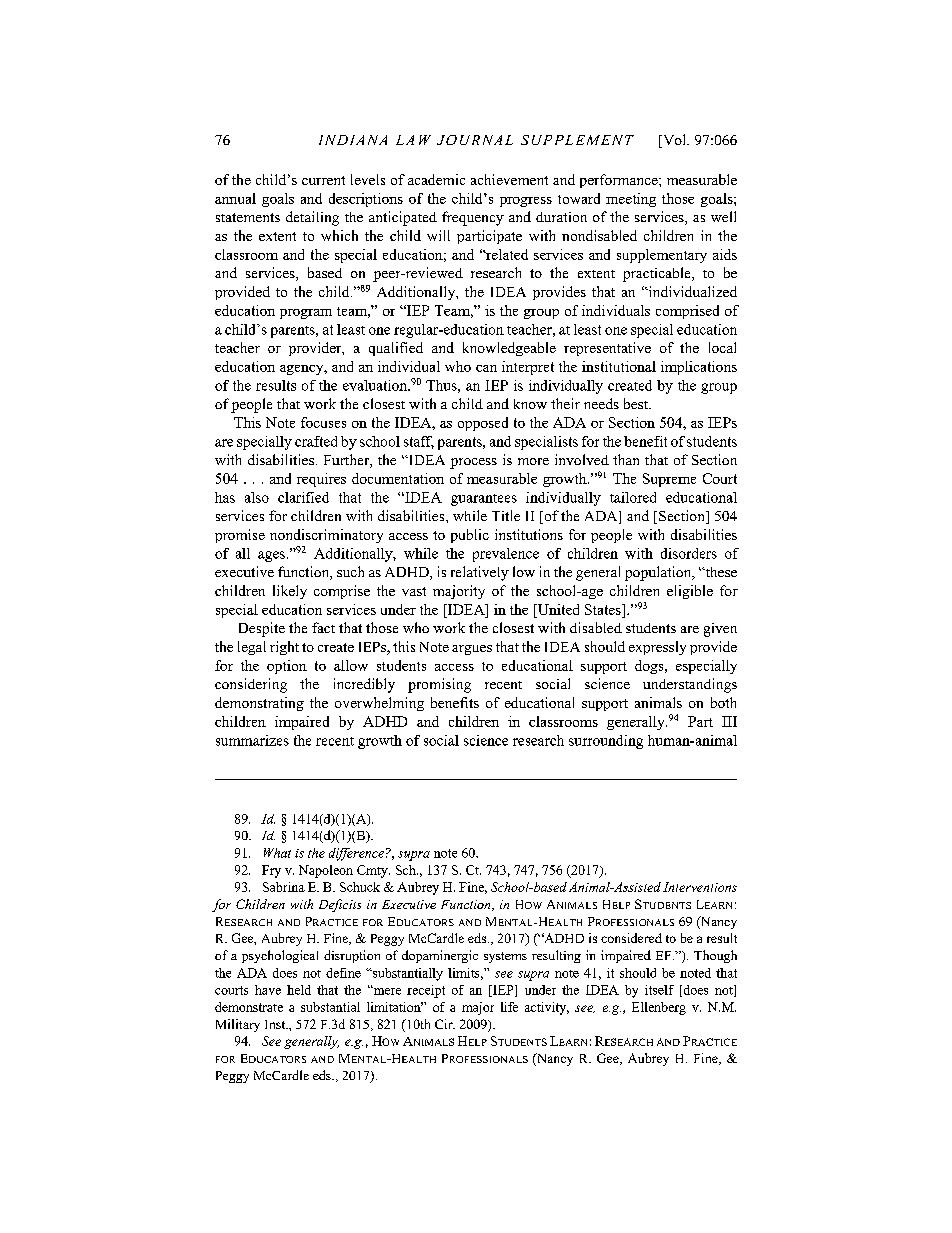 The width and height of the screenshot is (952, 1233). What do you see at coordinates (620, 181) in the screenshot?
I see `performance` at bounding box center [620, 181].
